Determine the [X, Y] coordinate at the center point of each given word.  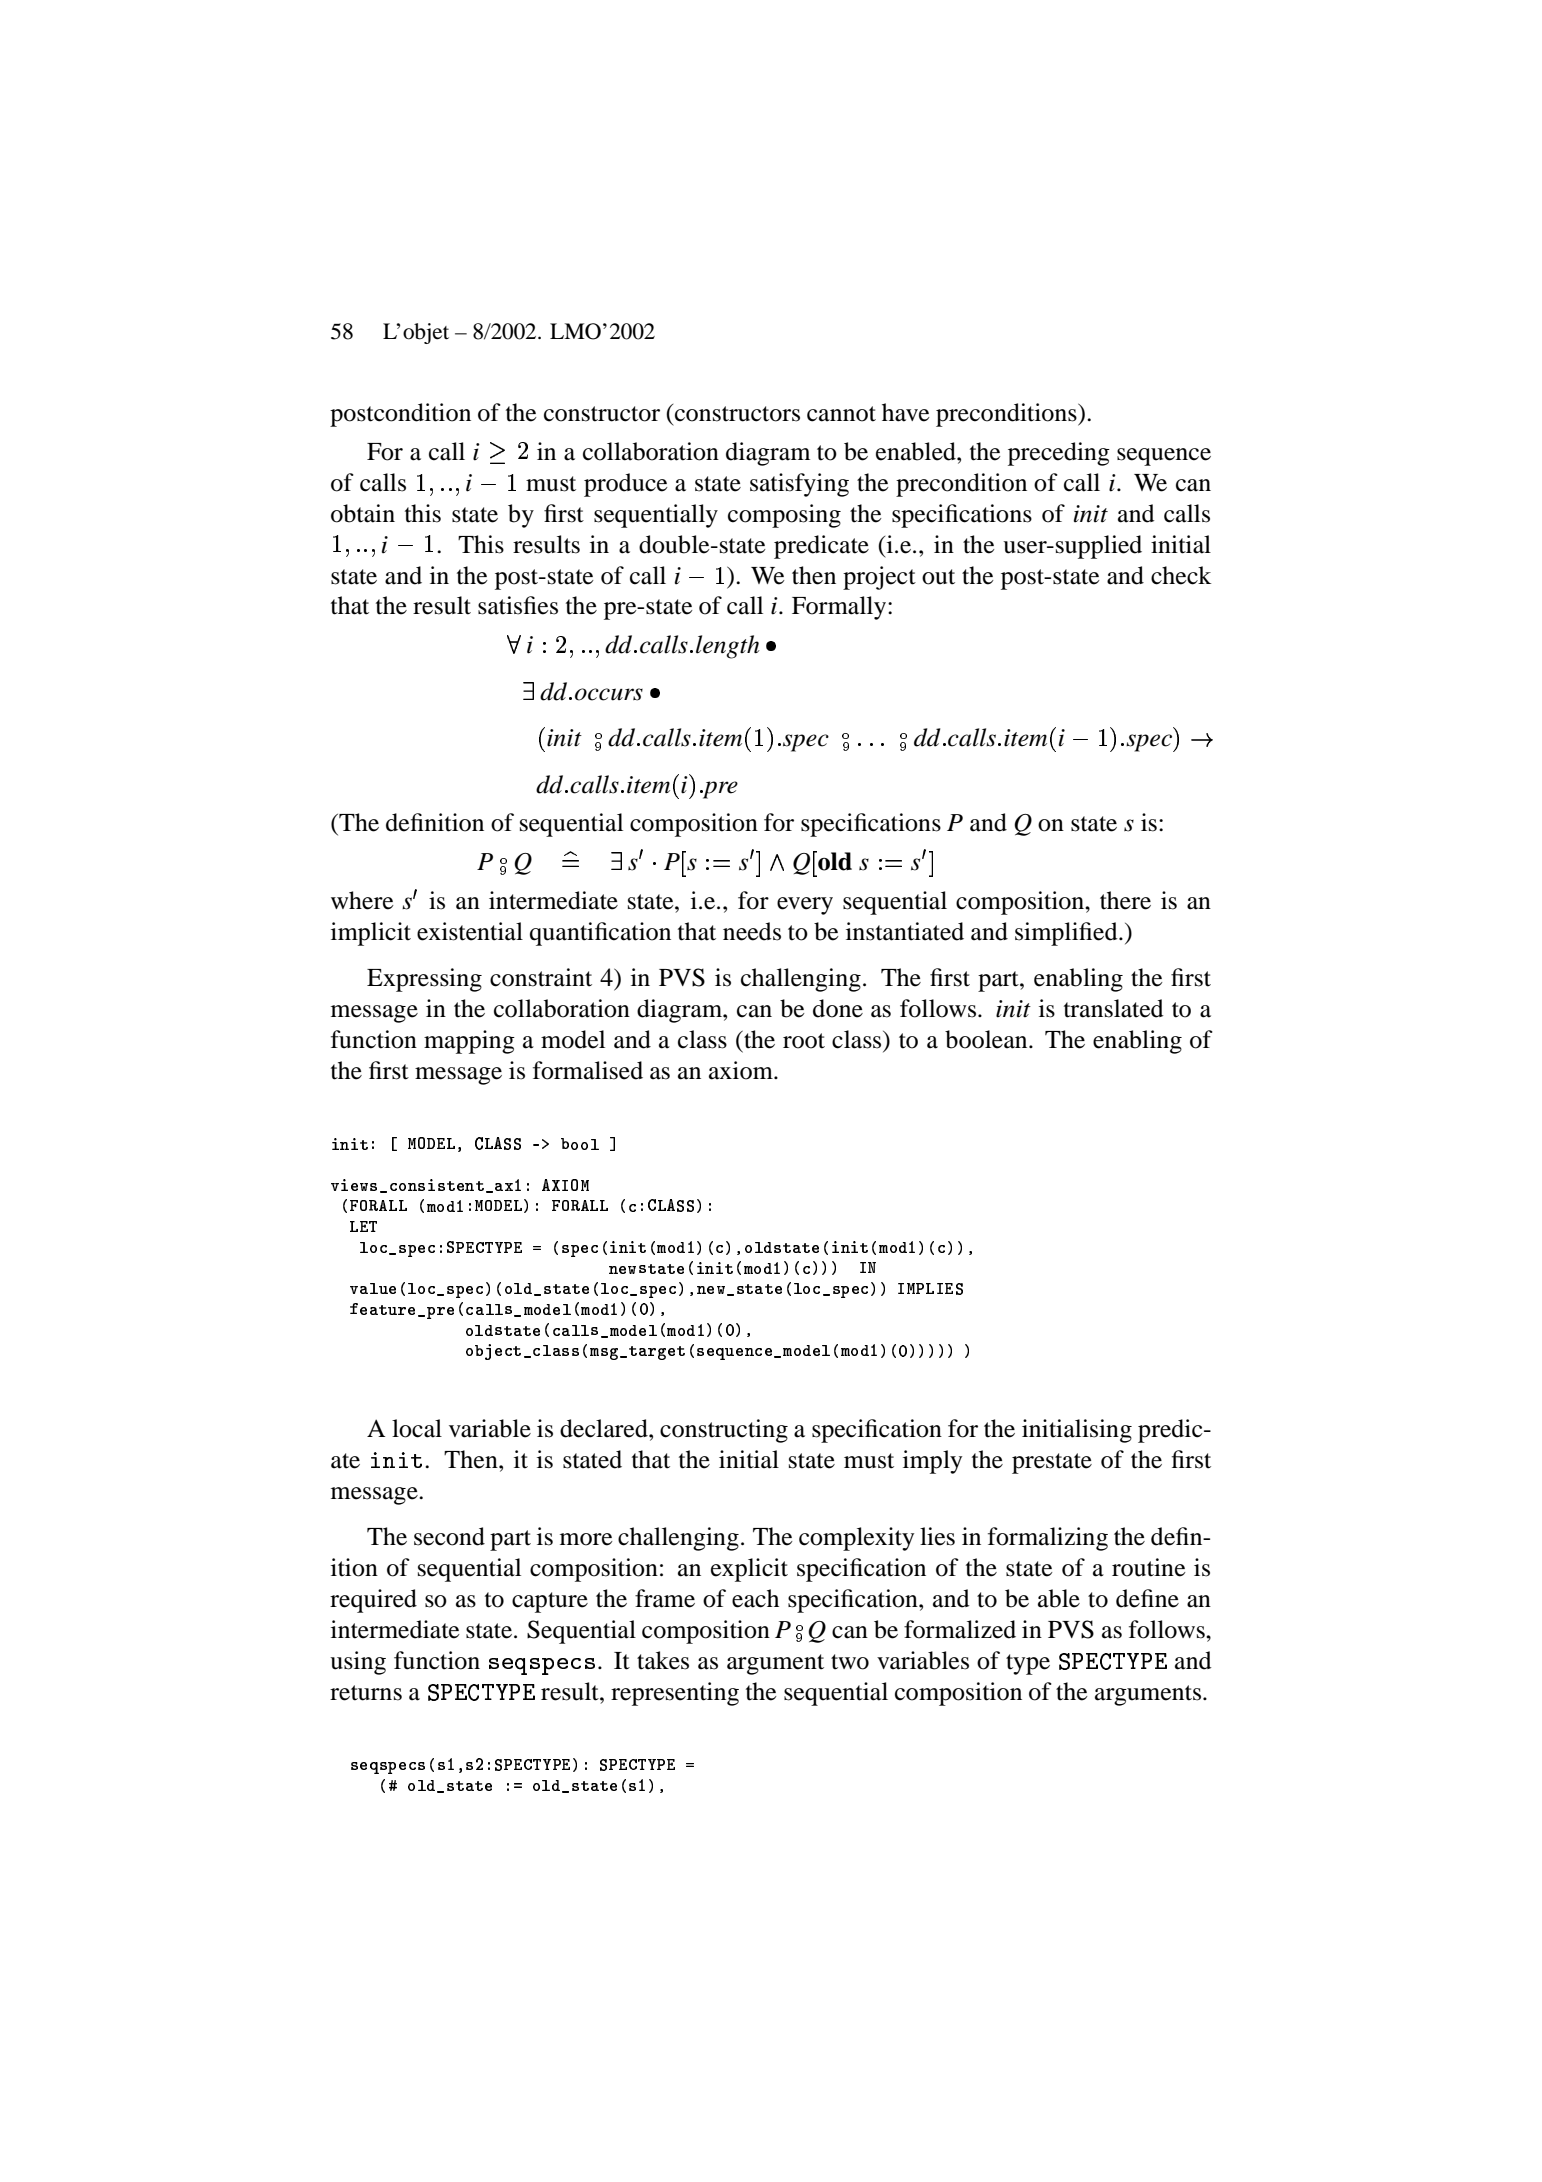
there [1125, 900]
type [1028, 1664]
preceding [1059, 454]
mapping [469, 1042]
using [358, 1663]
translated [1114, 1008]
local [417, 1428]
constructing [724, 1431]
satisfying [799, 485]
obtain [363, 513]
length [728, 647]
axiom [742, 1070]
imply [932, 1462]
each [755, 1598]
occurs [609, 694]
